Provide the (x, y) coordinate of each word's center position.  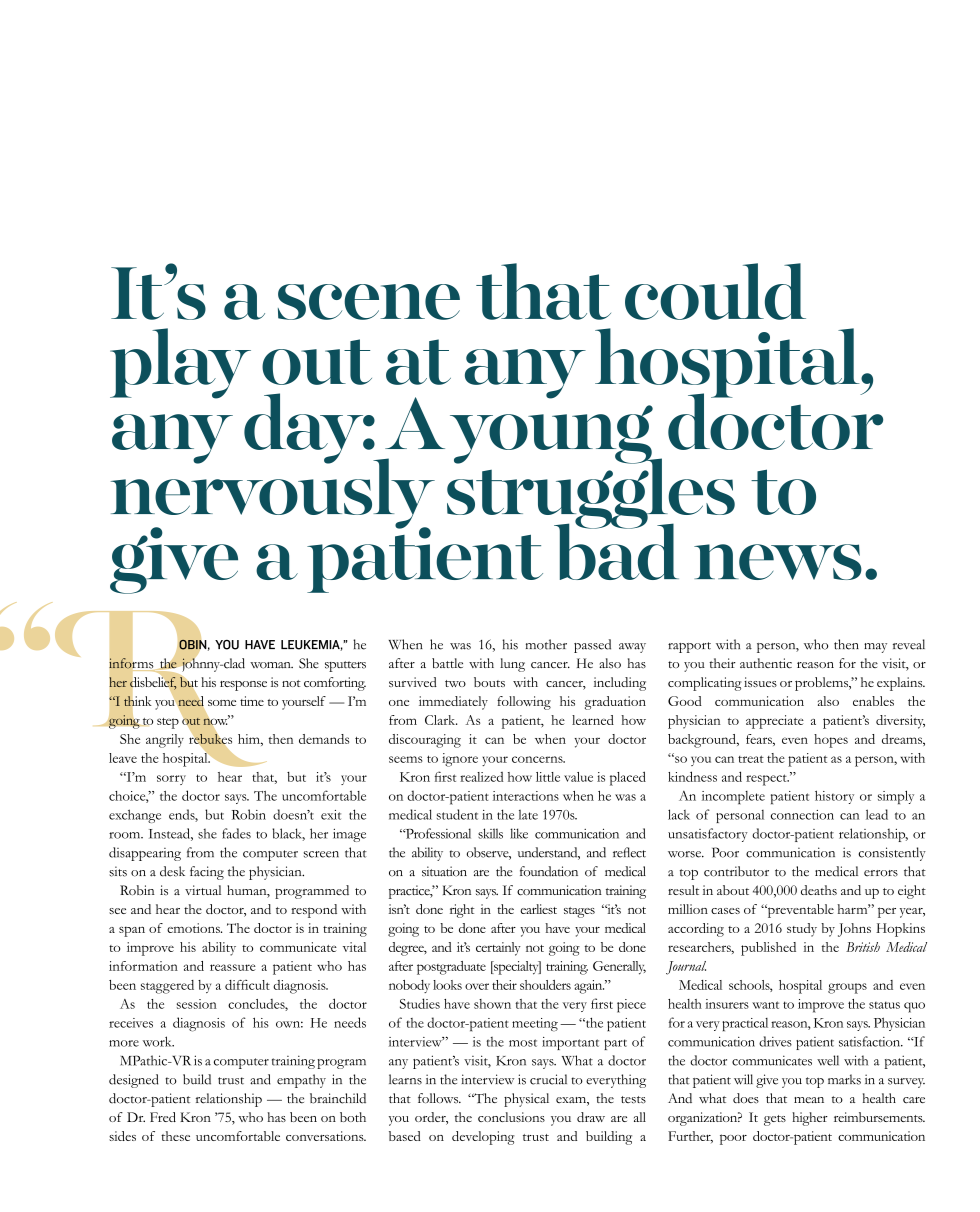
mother (546, 644)
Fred (163, 1117)
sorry (171, 780)
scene (369, 302)
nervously (273, 493)
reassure (233, 967)
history (834, 797)
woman (271, 665)
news (778, 562)
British (863, 947)
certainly (498, 949)
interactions (526, 796)
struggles (591, 493)
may (875, 648)
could (715, 291)
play (180, 363)
